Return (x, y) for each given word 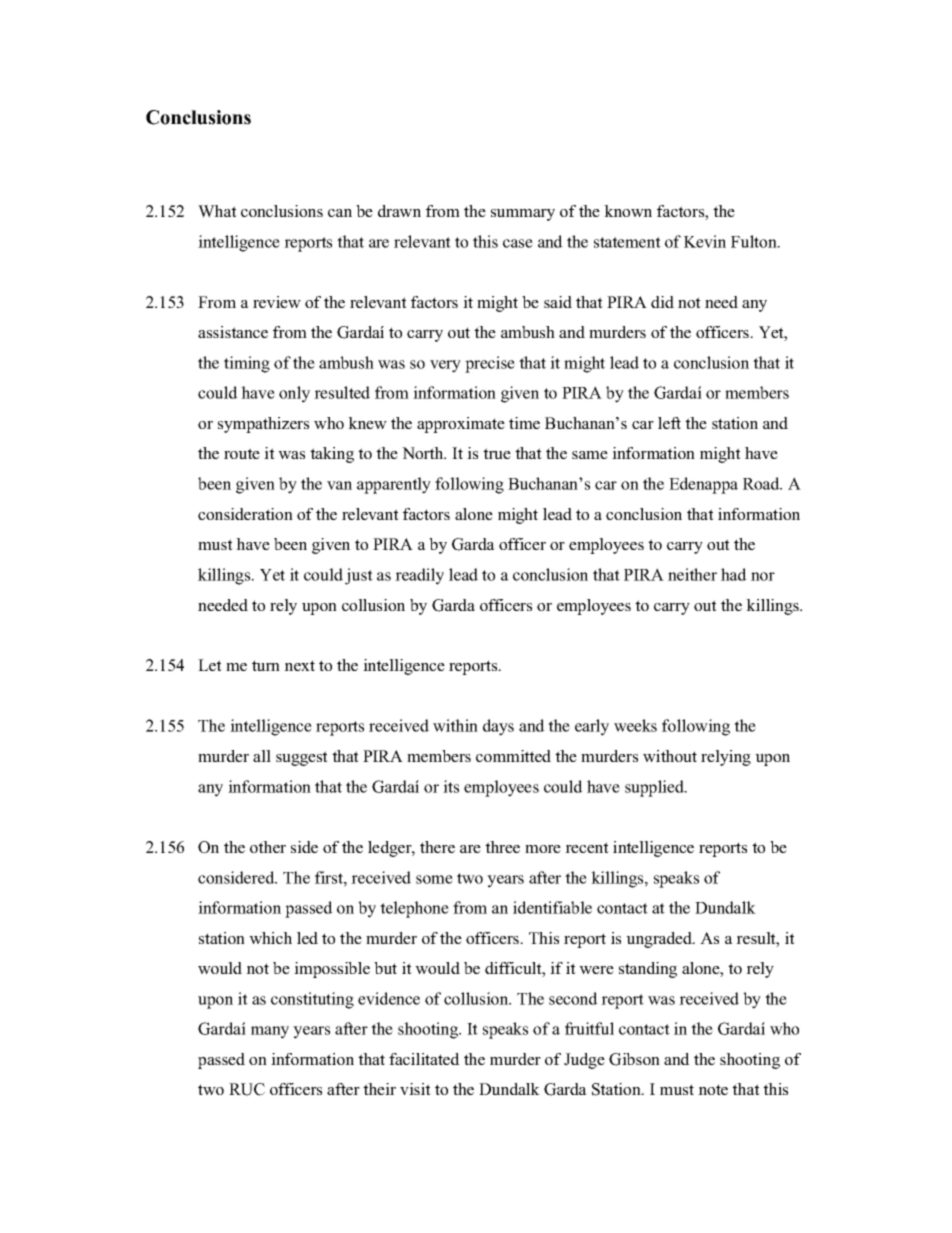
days (498, 727)
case (518, 243)
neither (692, 574)
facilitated (424, 1059)
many (270, 1032)
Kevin (705, 241)
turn (266, 665)
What (217, 211)
